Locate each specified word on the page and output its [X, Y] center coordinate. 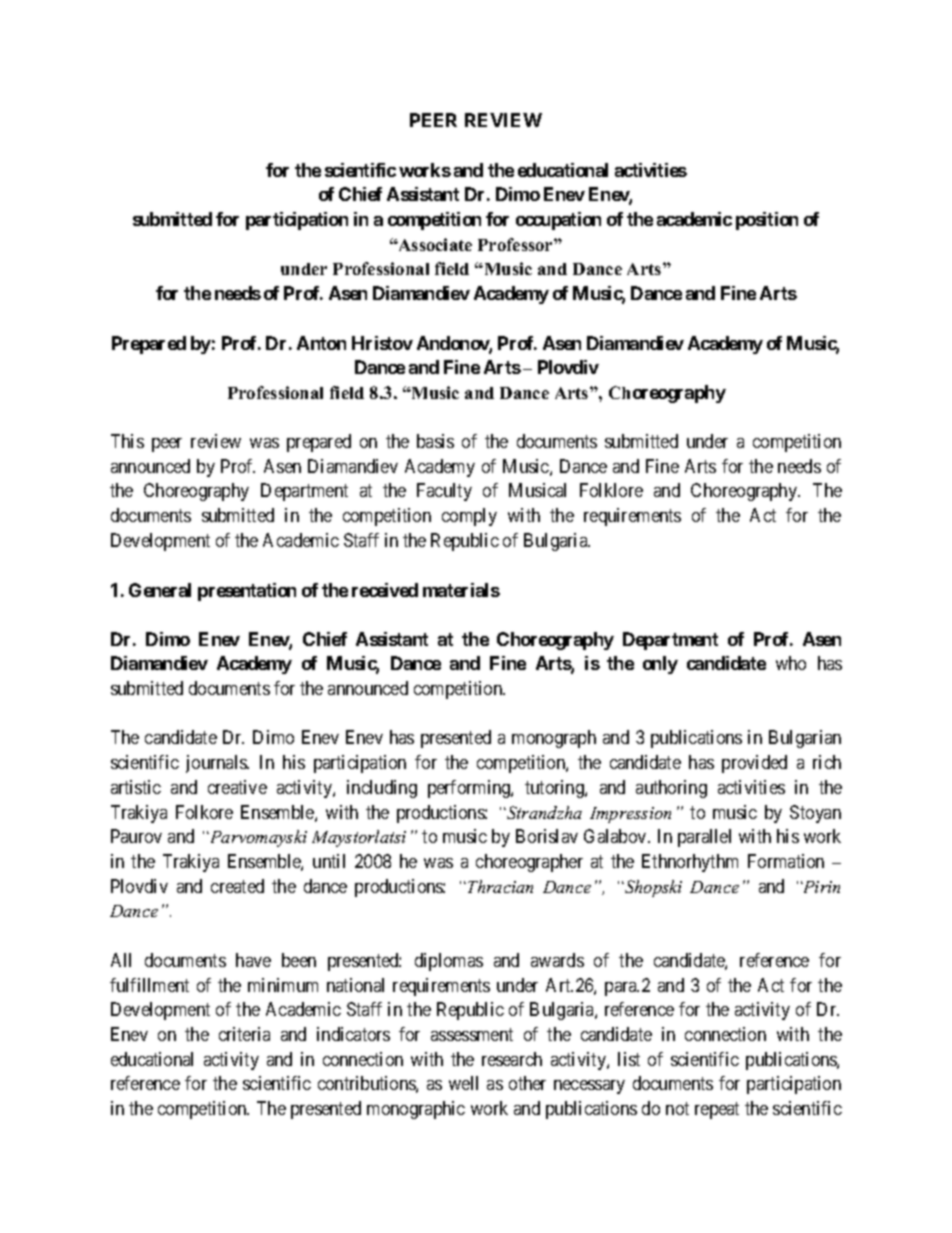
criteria [244, 1034]
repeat [717, 1110]
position [767, 221]
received [385, 590]
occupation [558, 221]
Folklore [611, 490]
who [791, 663]
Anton [321, 343]
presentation [247, 592]
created [237, 886]
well [463, 1083]
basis [435, 441]
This [127, 441]
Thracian [500, 886]
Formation [786, 861]
